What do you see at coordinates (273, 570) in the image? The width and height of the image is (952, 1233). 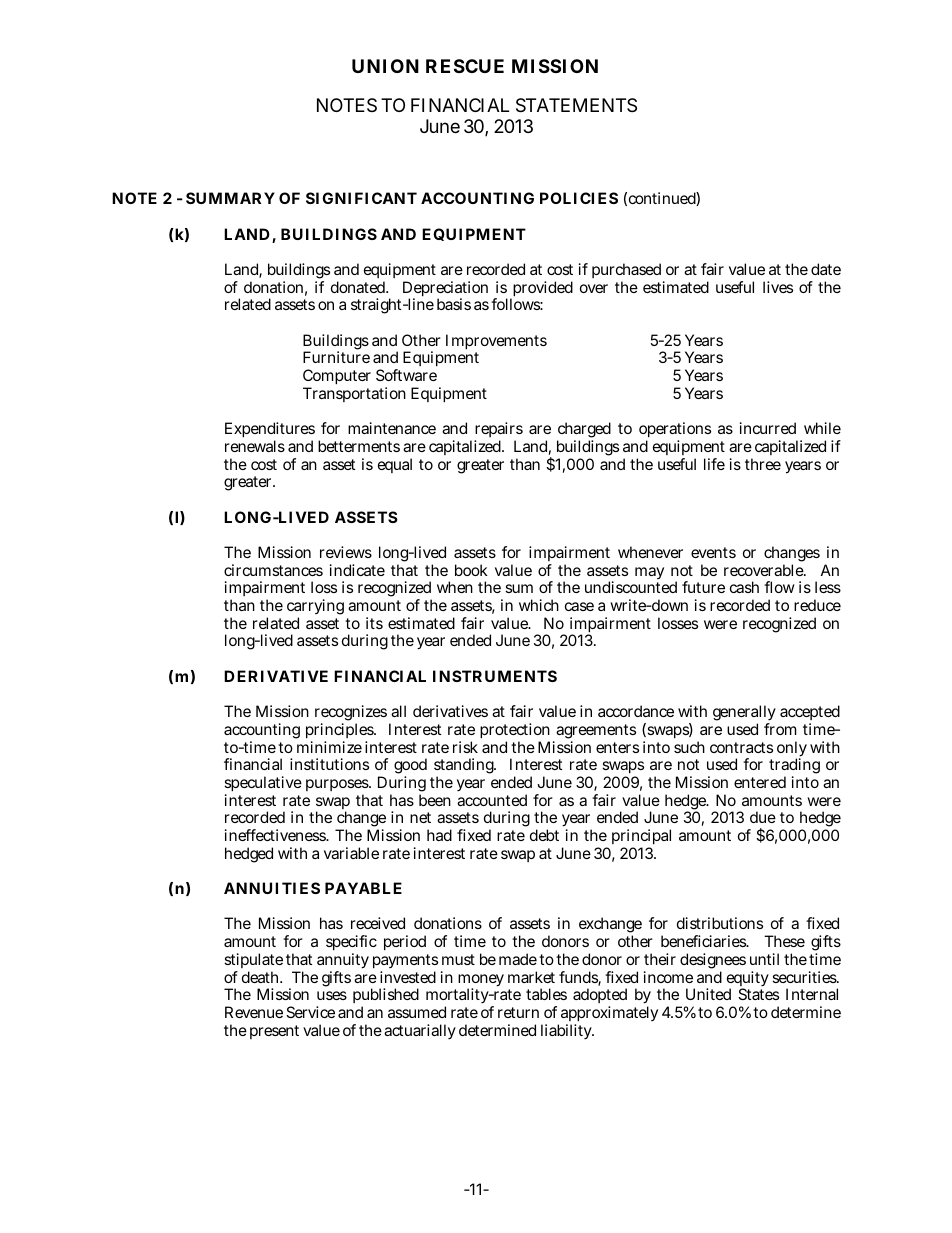 I see `circumstances` at bounding box center [273, 570].
